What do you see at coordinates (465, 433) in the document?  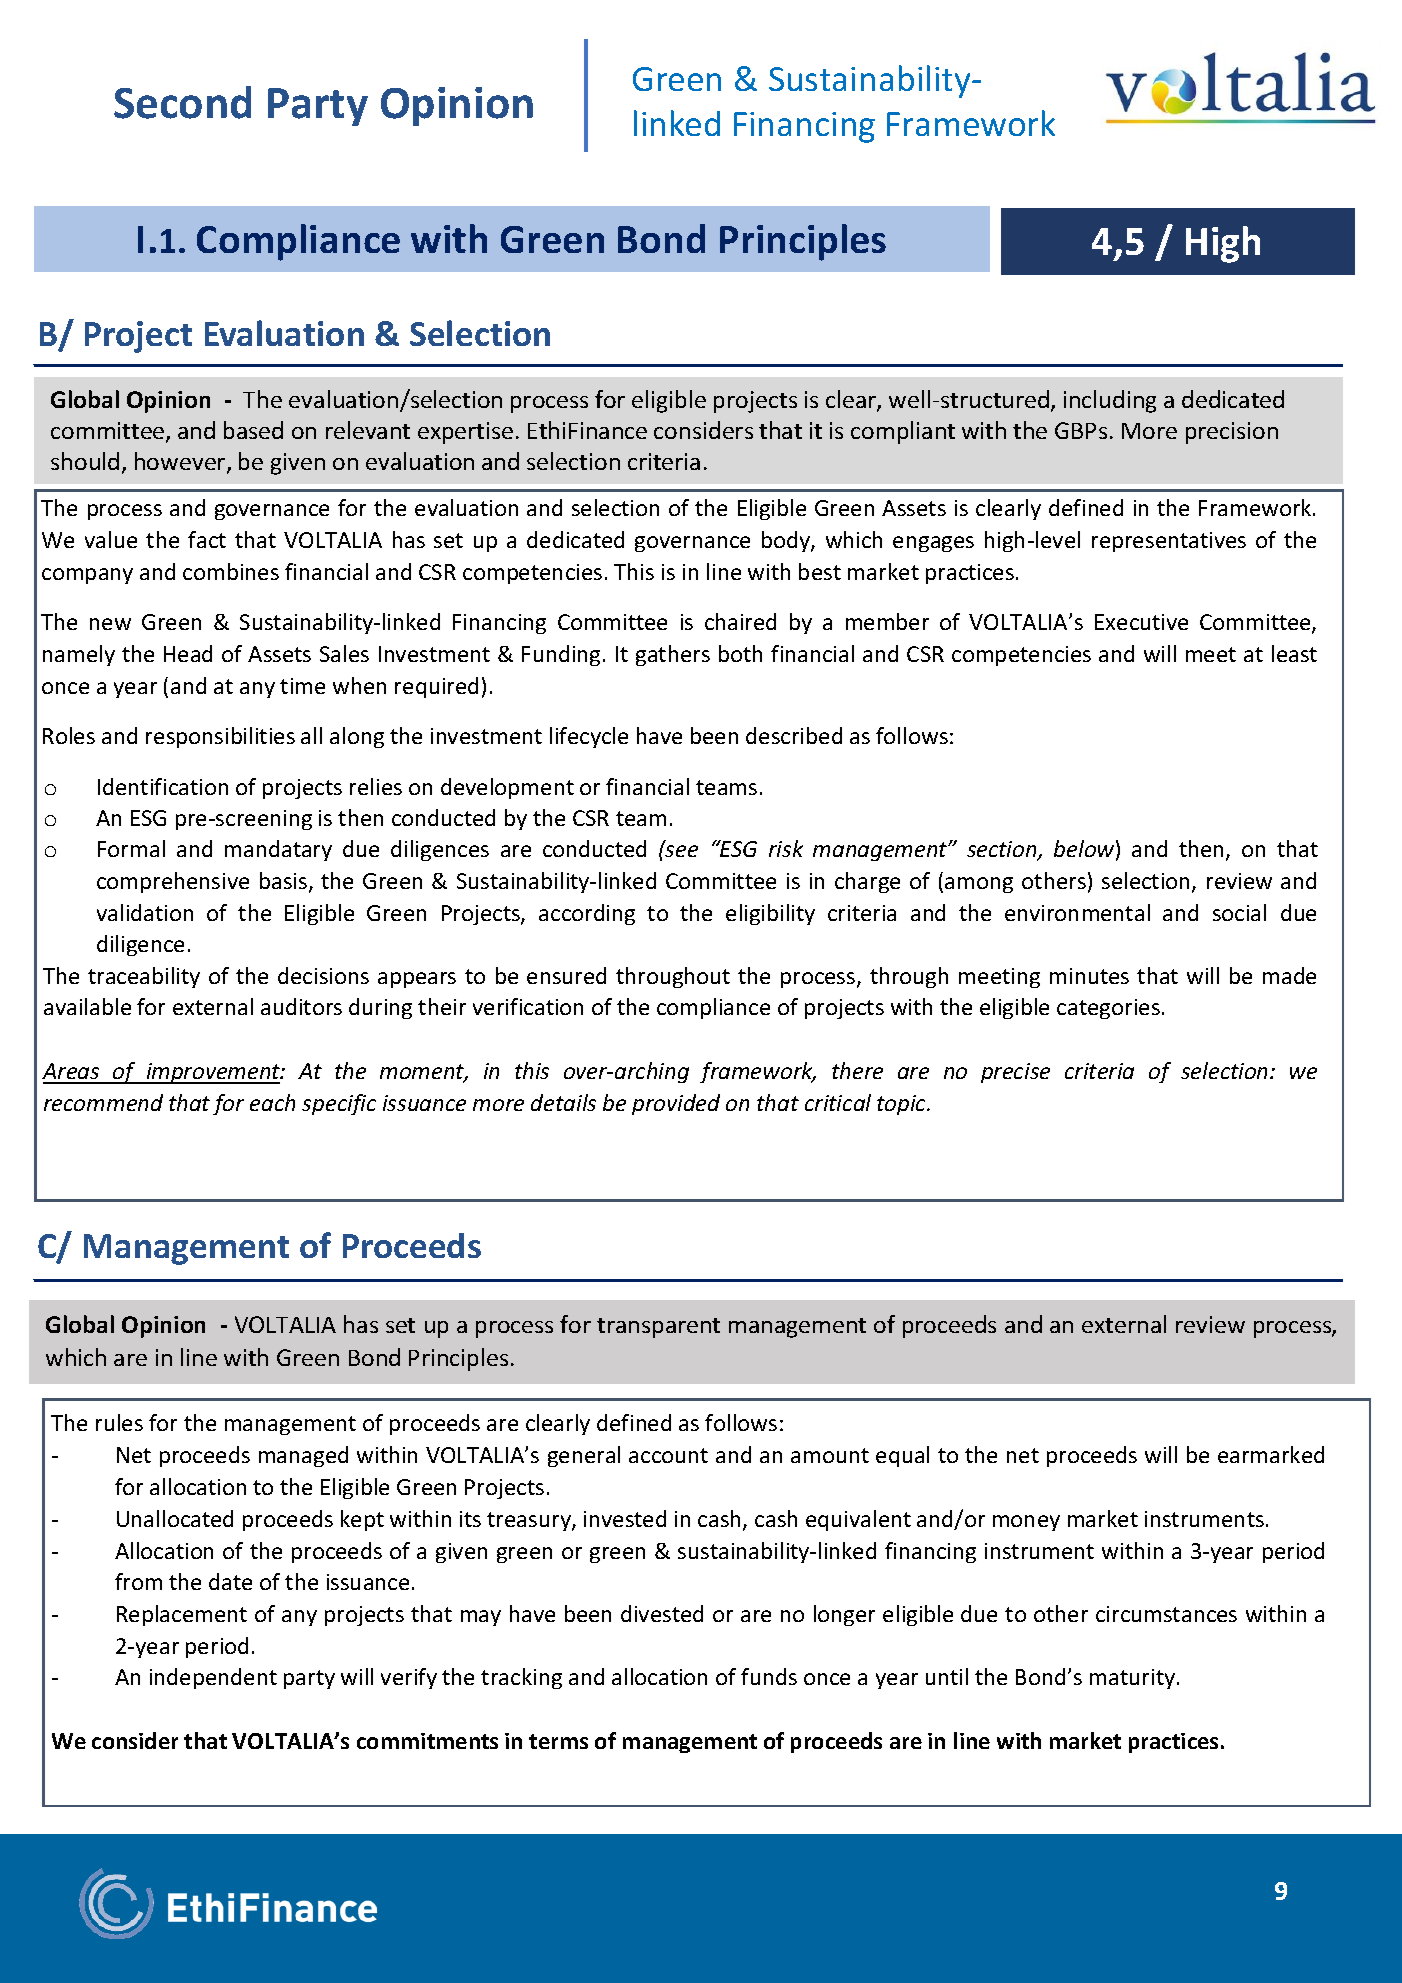 I see `expertise` at bounding box center [465, 433].
